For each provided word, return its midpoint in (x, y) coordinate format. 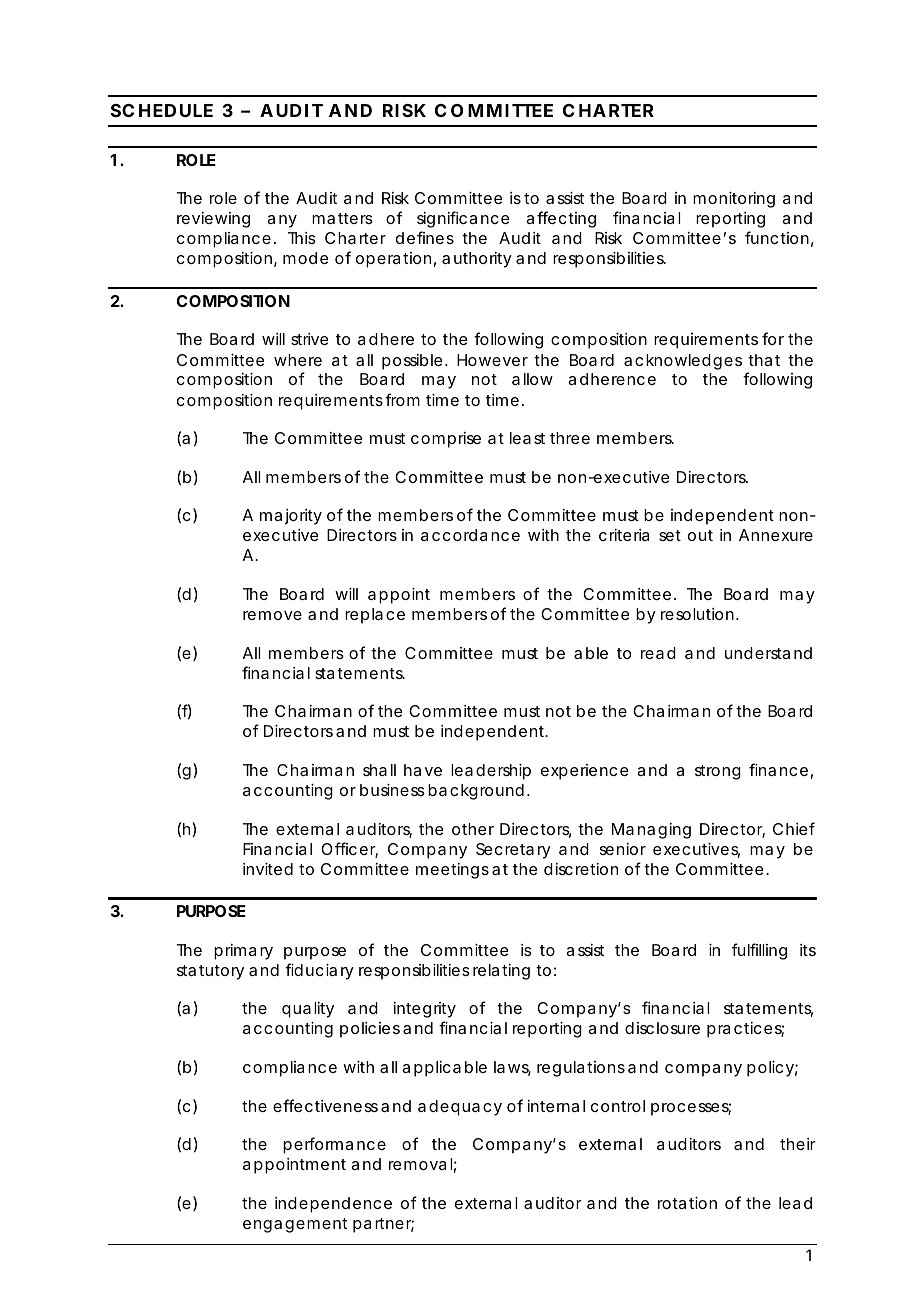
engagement (295, 1225)
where (298, 360)
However (492, 360)
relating (501, 972)
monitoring (734, 200)
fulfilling (759, 951)
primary (243, 952)
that (764, 360)
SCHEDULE (162, 110)
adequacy (460, 1108)
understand (768, 653)
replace (375, 616)
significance (463, 219)
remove (272, 615)
